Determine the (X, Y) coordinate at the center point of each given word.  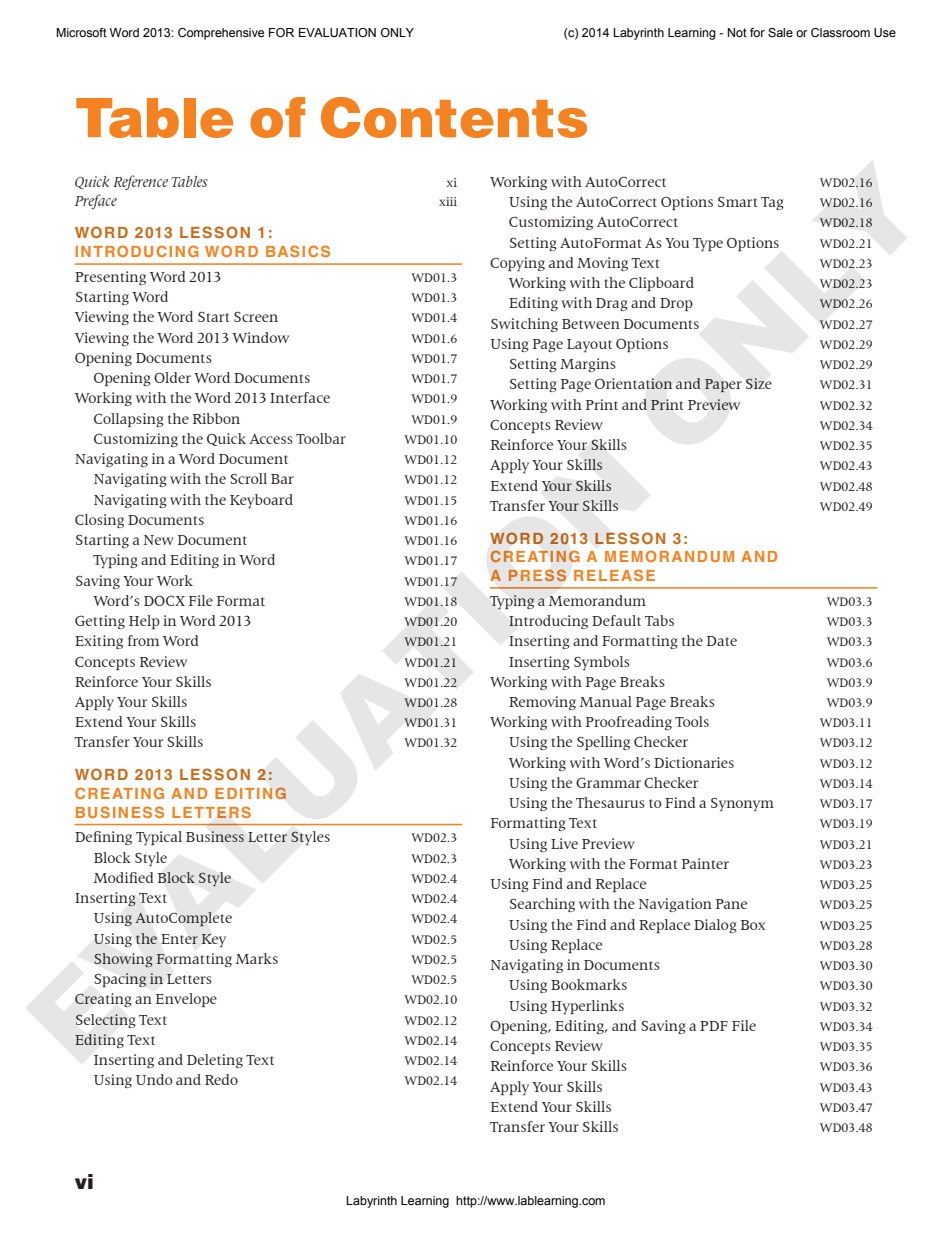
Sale (780, 32)
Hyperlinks (587, 1007)
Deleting (215, 1061)
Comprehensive (221, 34)
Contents (454, 117)
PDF (714, 1026)
